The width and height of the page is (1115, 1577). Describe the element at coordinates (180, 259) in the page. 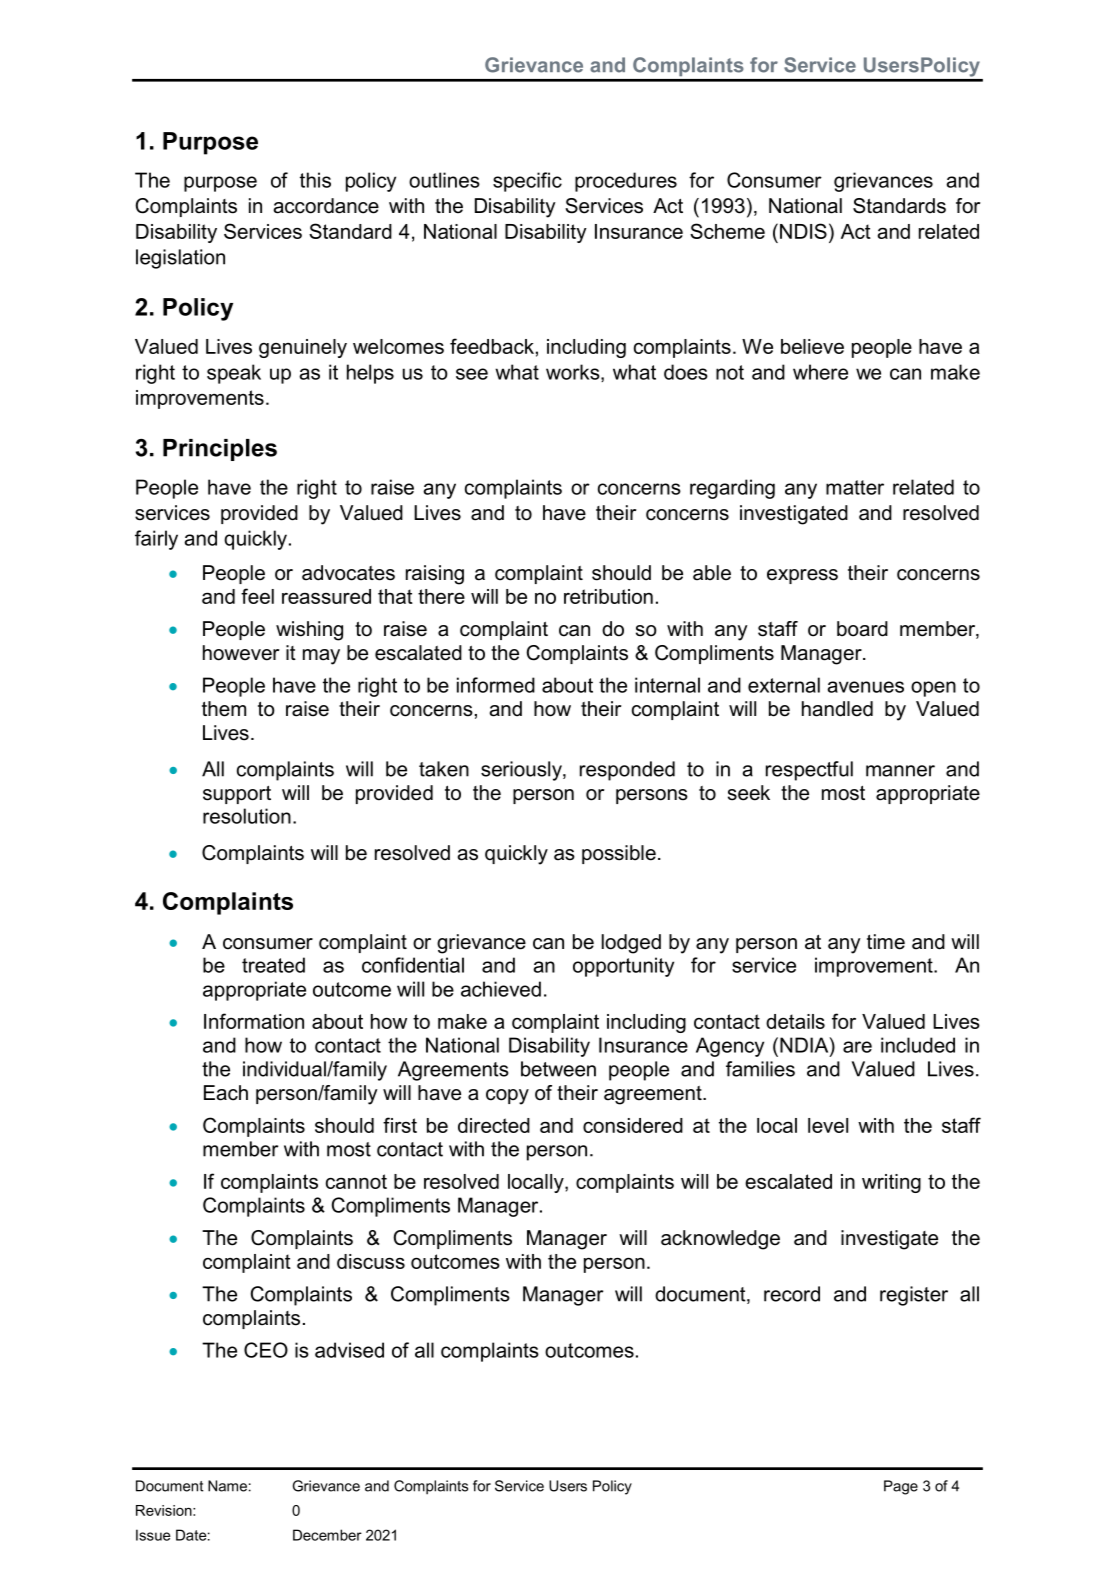

I see `legislation` at that location.
